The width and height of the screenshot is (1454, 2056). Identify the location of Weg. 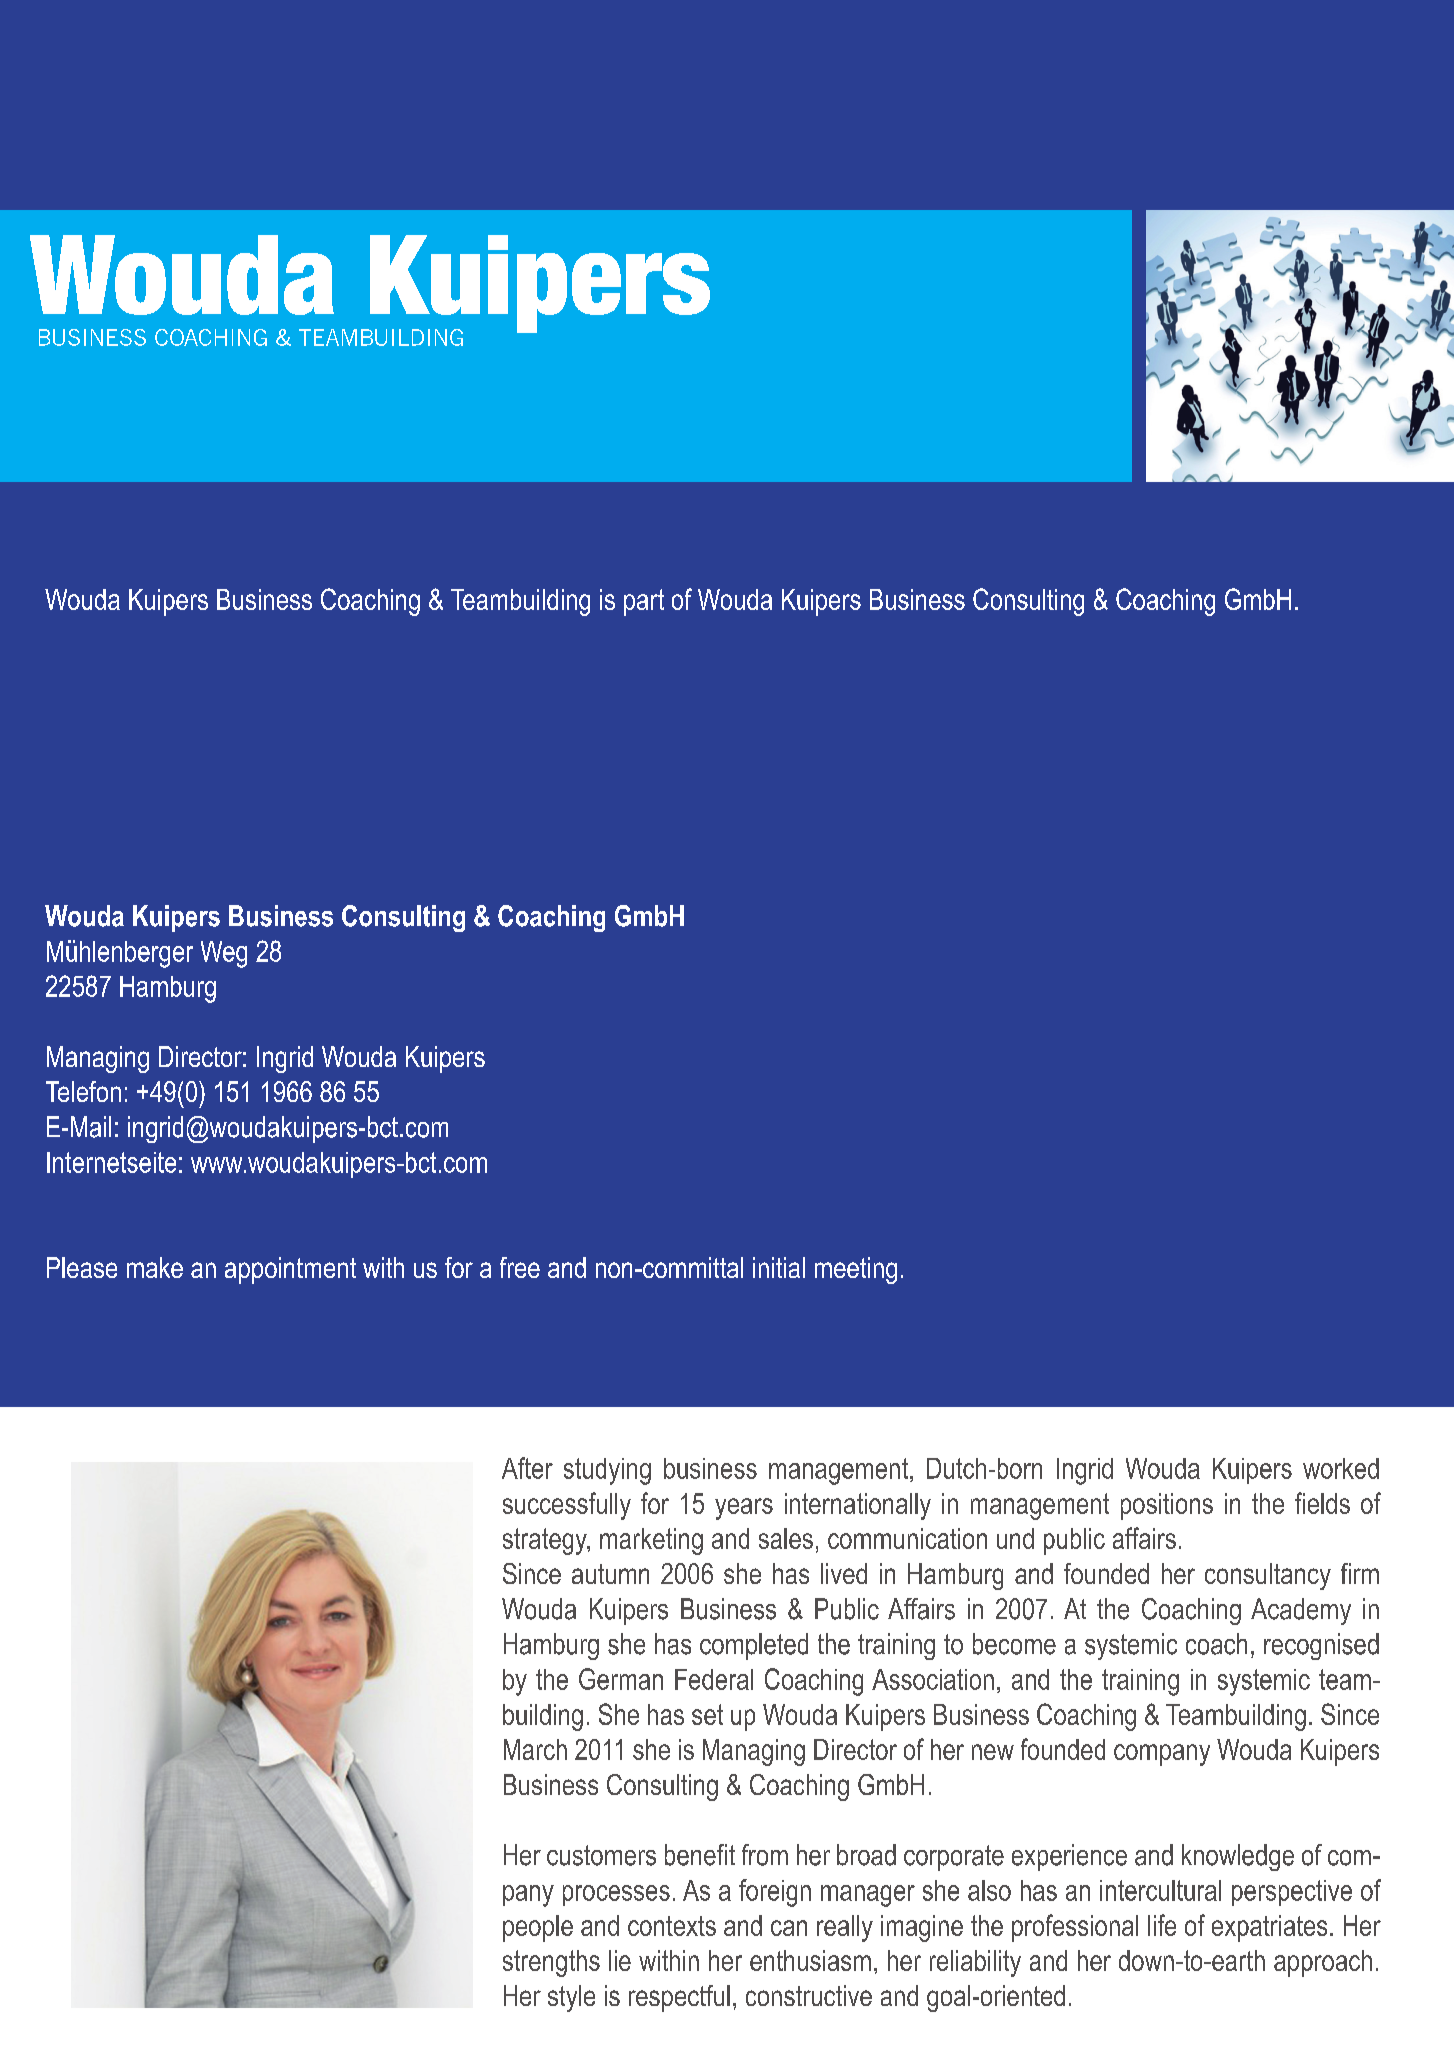
(224, 954).
